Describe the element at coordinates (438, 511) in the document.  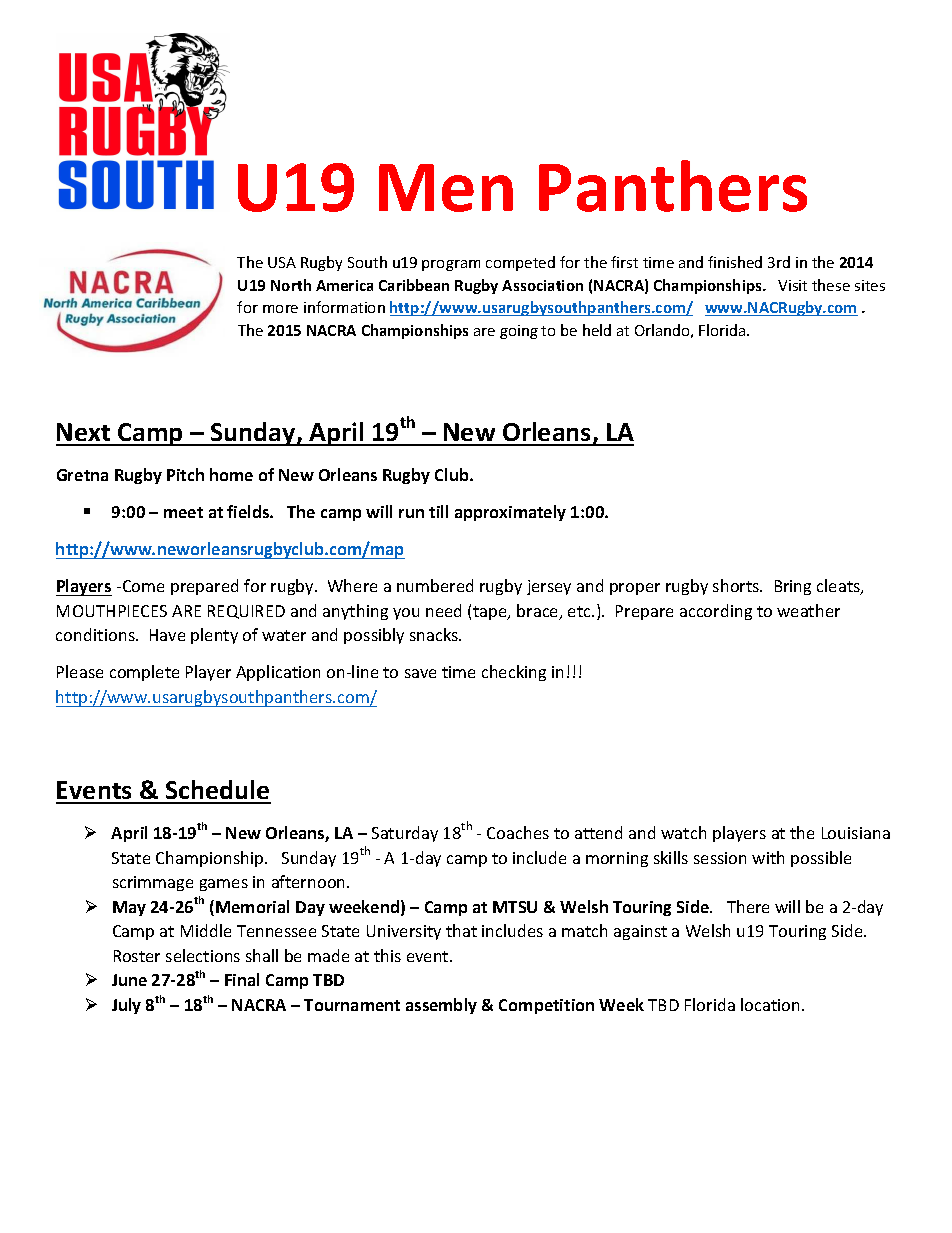
I see `till` at that location.
